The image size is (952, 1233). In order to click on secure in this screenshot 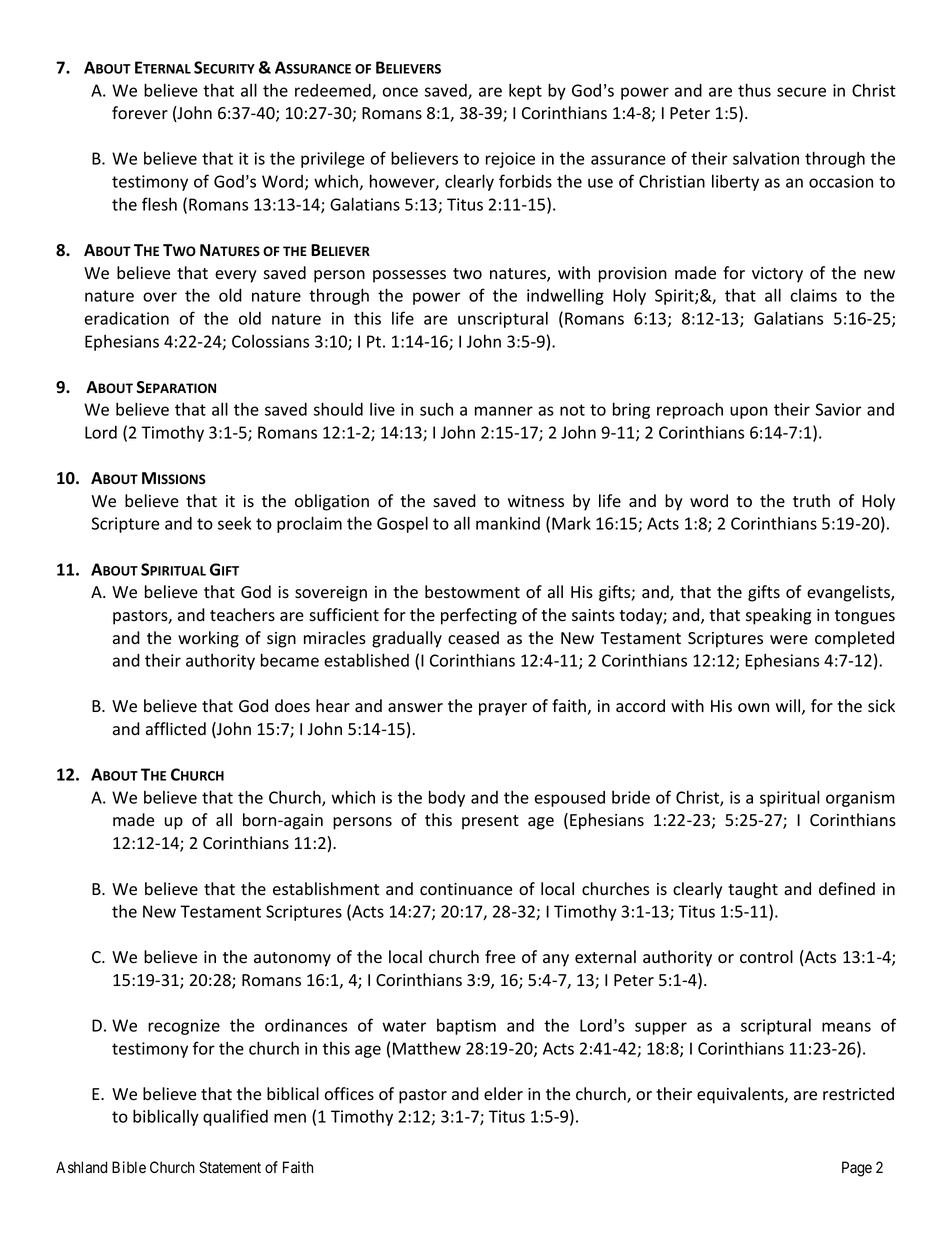, I will do `click(801, 92)`.
